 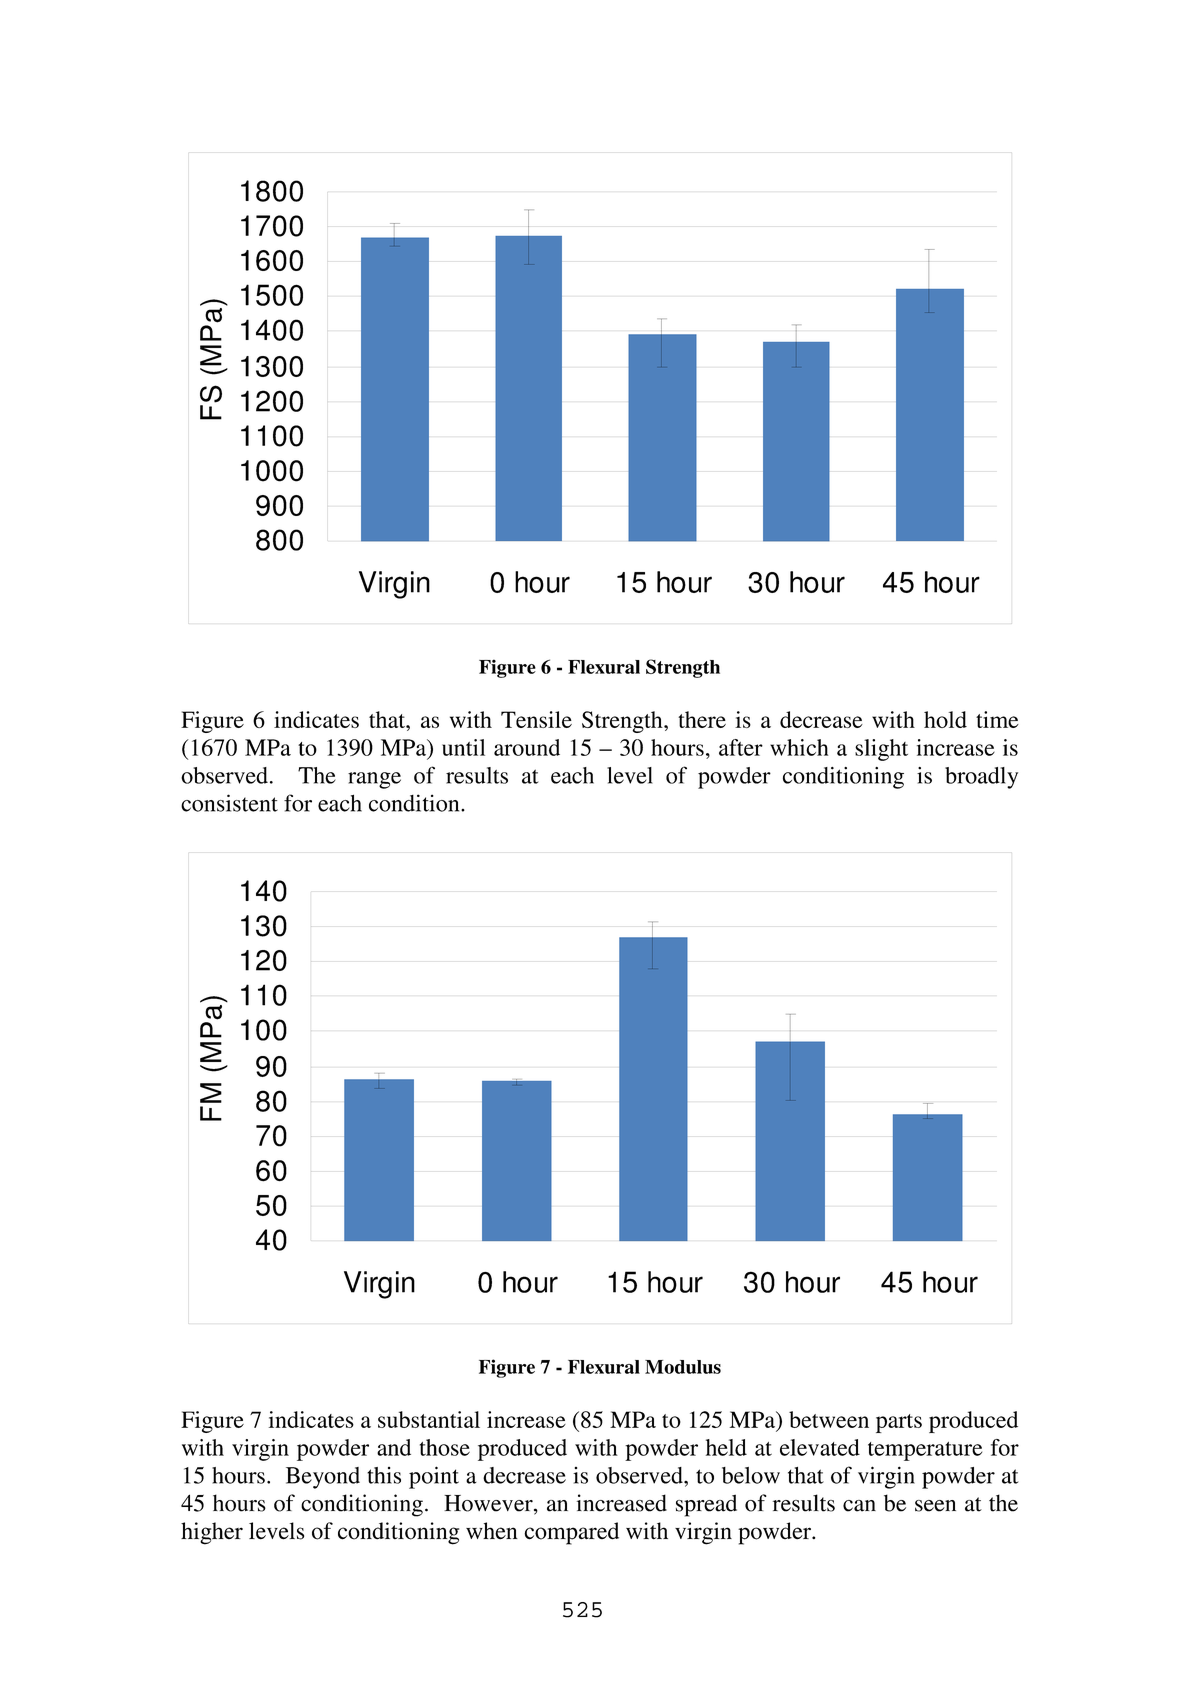 What do you see at coordinates (899, 1423) in the screenshot?
I see `parts` at bounding box center [899, 1423].
